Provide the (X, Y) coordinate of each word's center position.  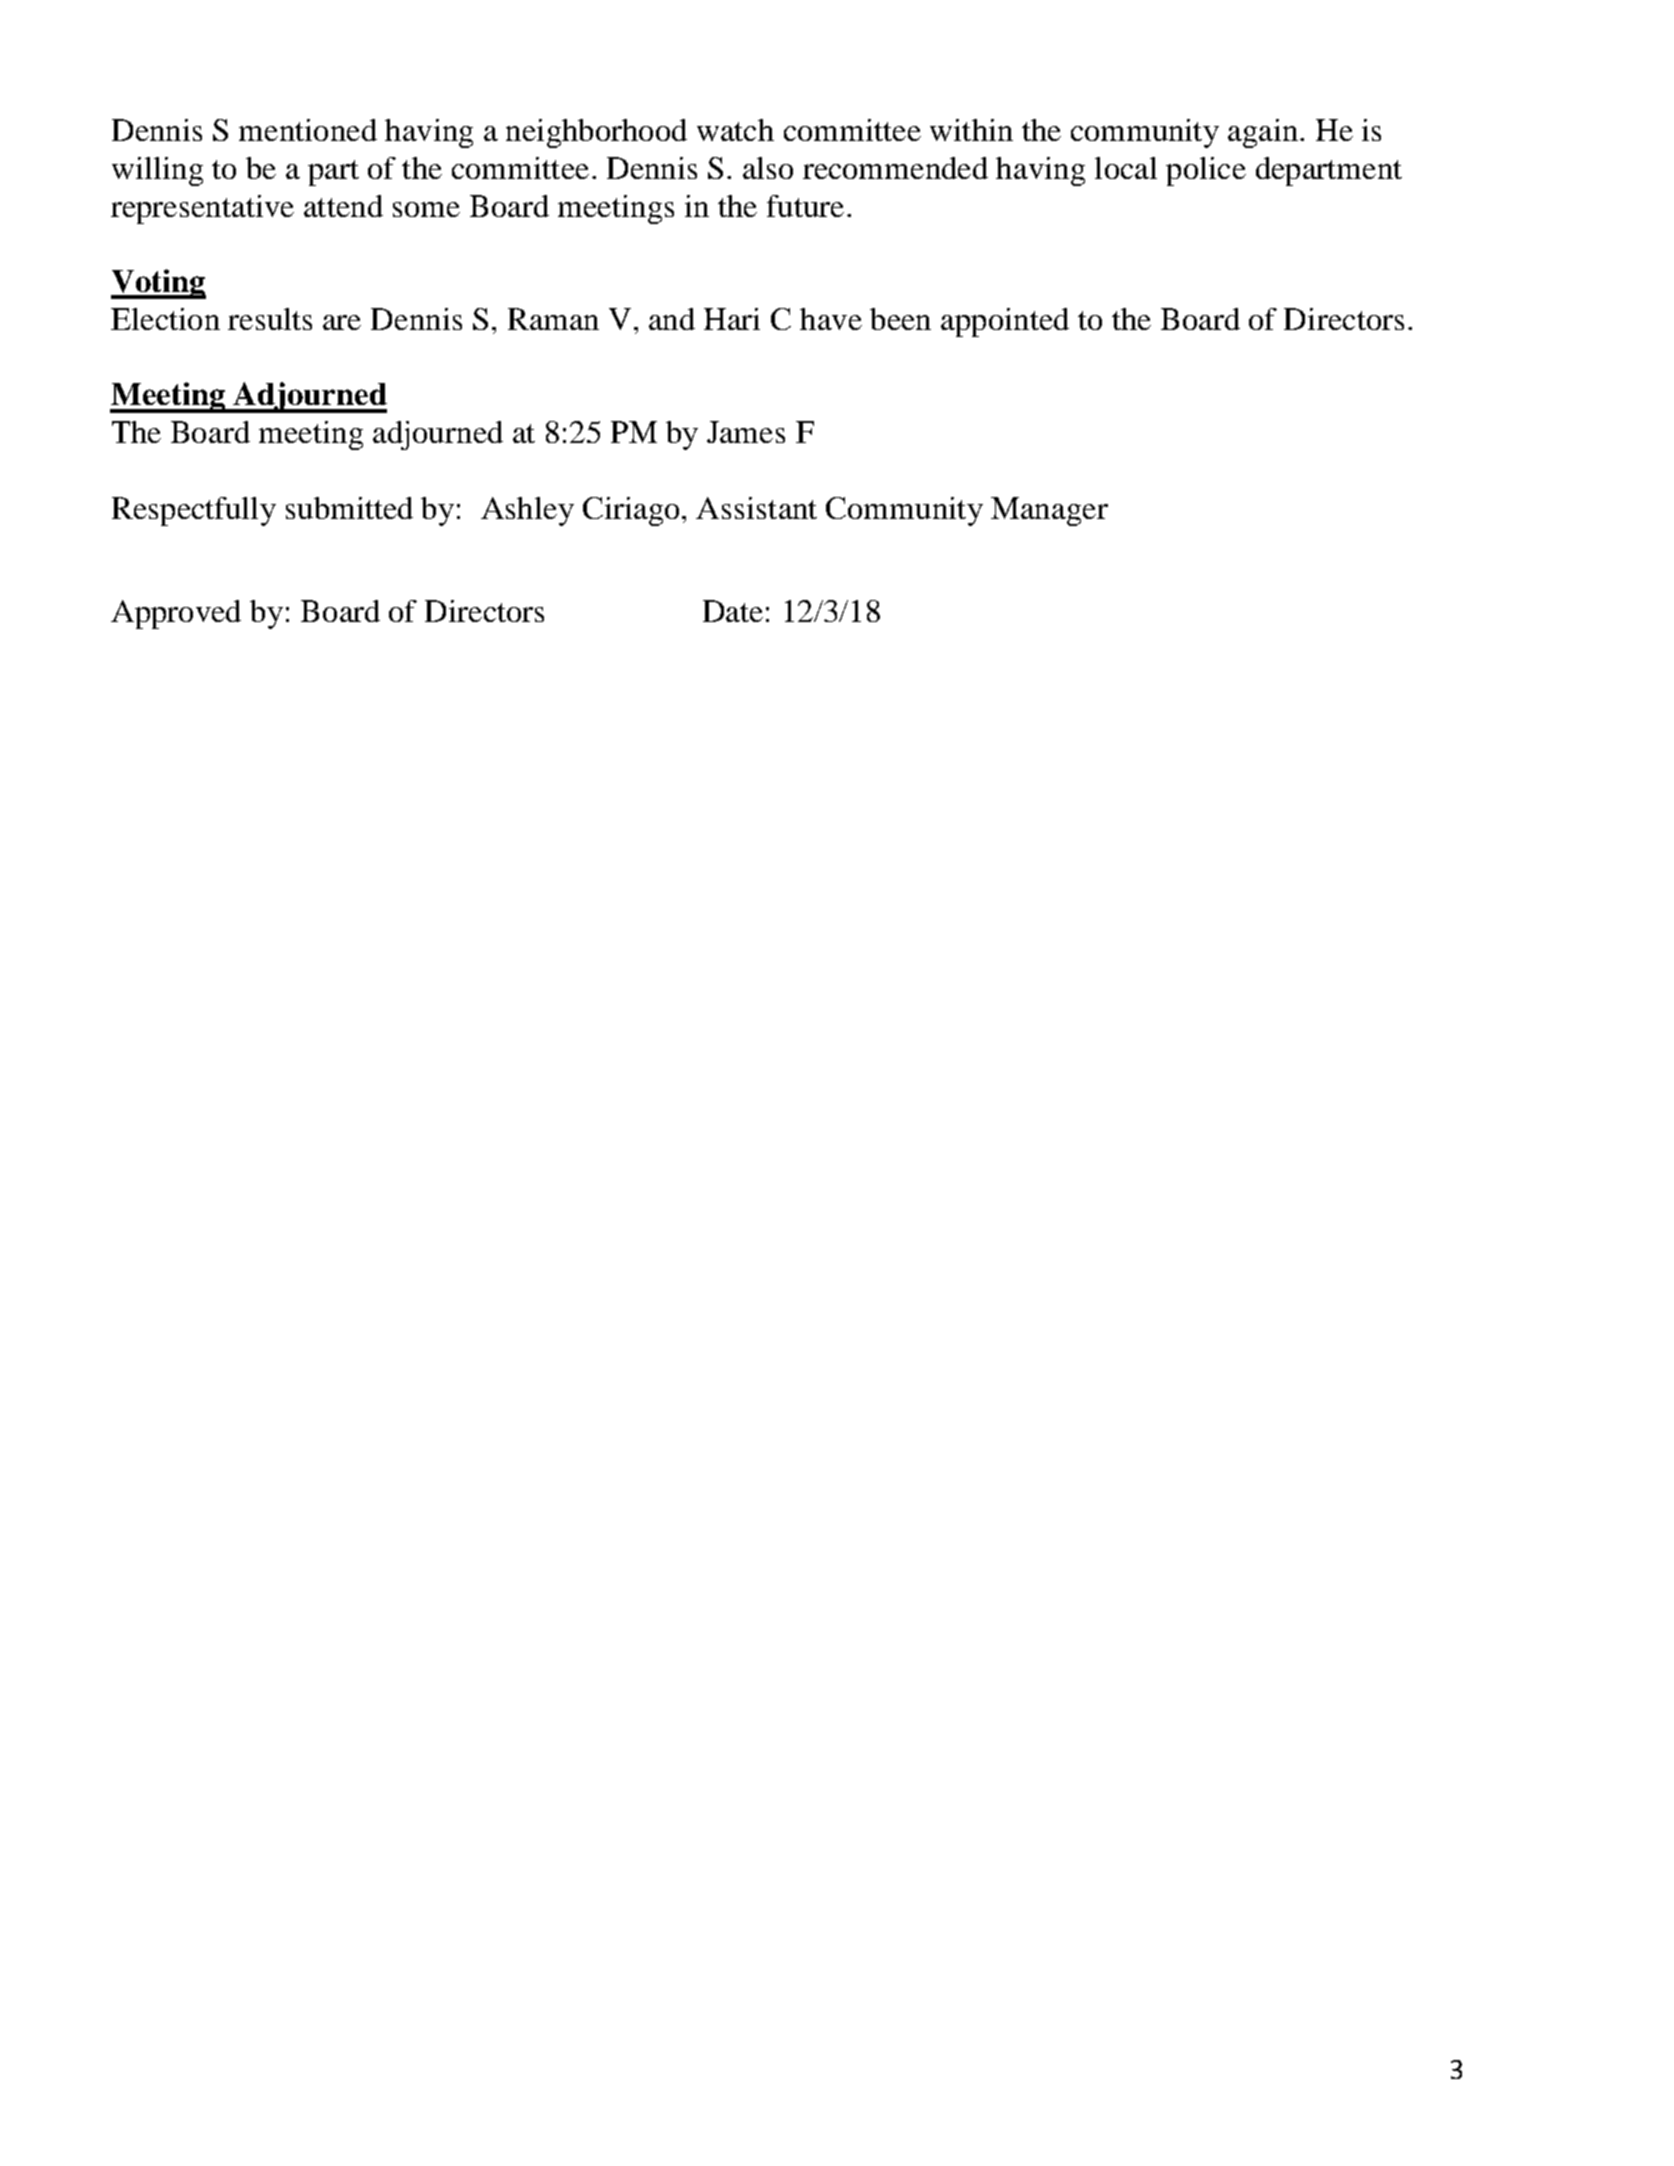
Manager (1049, 511)
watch (735, 130)
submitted (349, 508)
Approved (176, 614)
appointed (1005, 322)
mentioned (308, 130)
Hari (732, 319)
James (746, 432)
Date (733, 611)
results (270, 319)
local (1126, 168)
